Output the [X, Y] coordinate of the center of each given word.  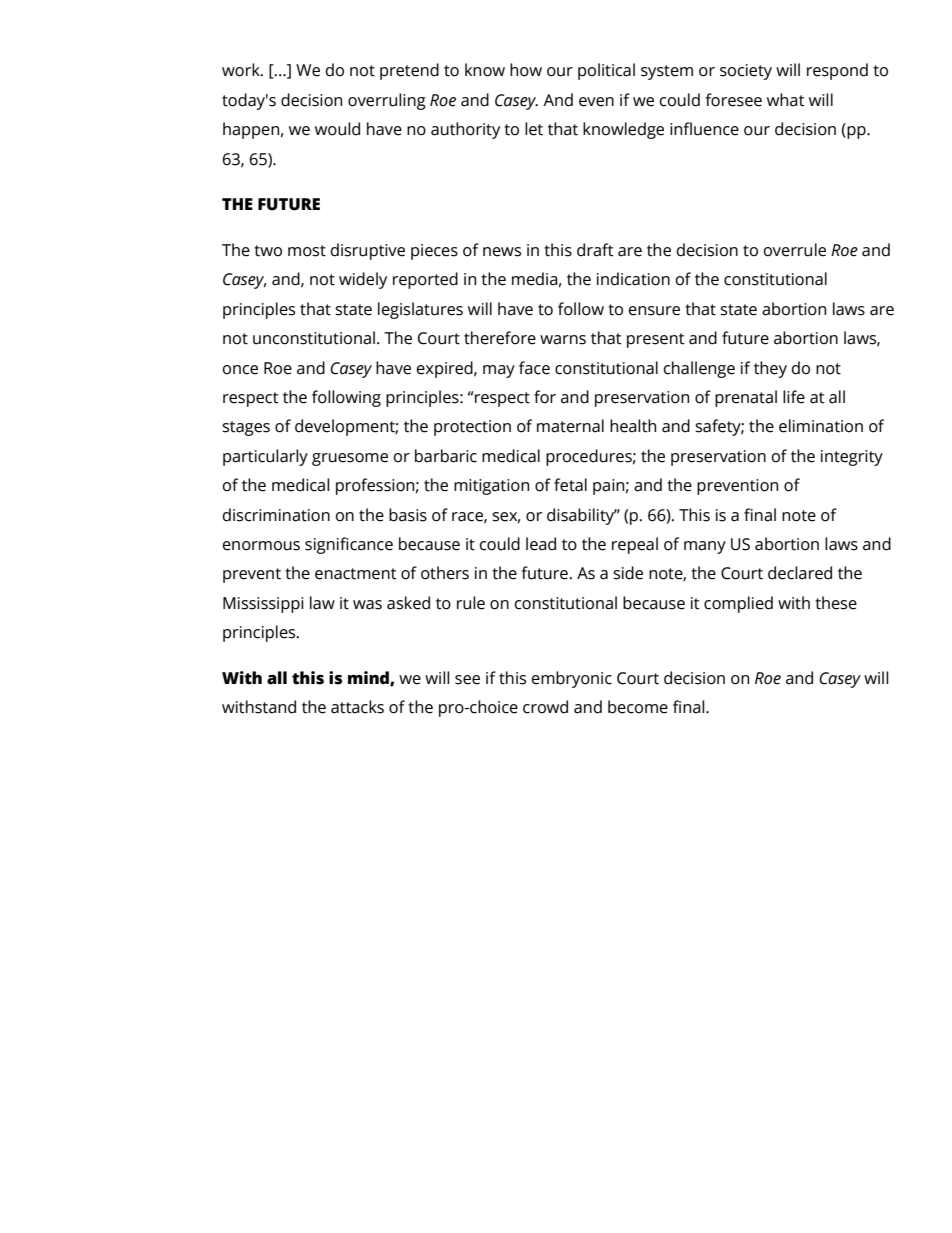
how [526, 70]
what [786, 100]
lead [541, 544]
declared [800, 573]
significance [349, 545]
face [534, 368]
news [502, 252]
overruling [387, 101]
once [240, 370]
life [794, 397]
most [307, 251]
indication [633, 279]
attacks [357, 707]
